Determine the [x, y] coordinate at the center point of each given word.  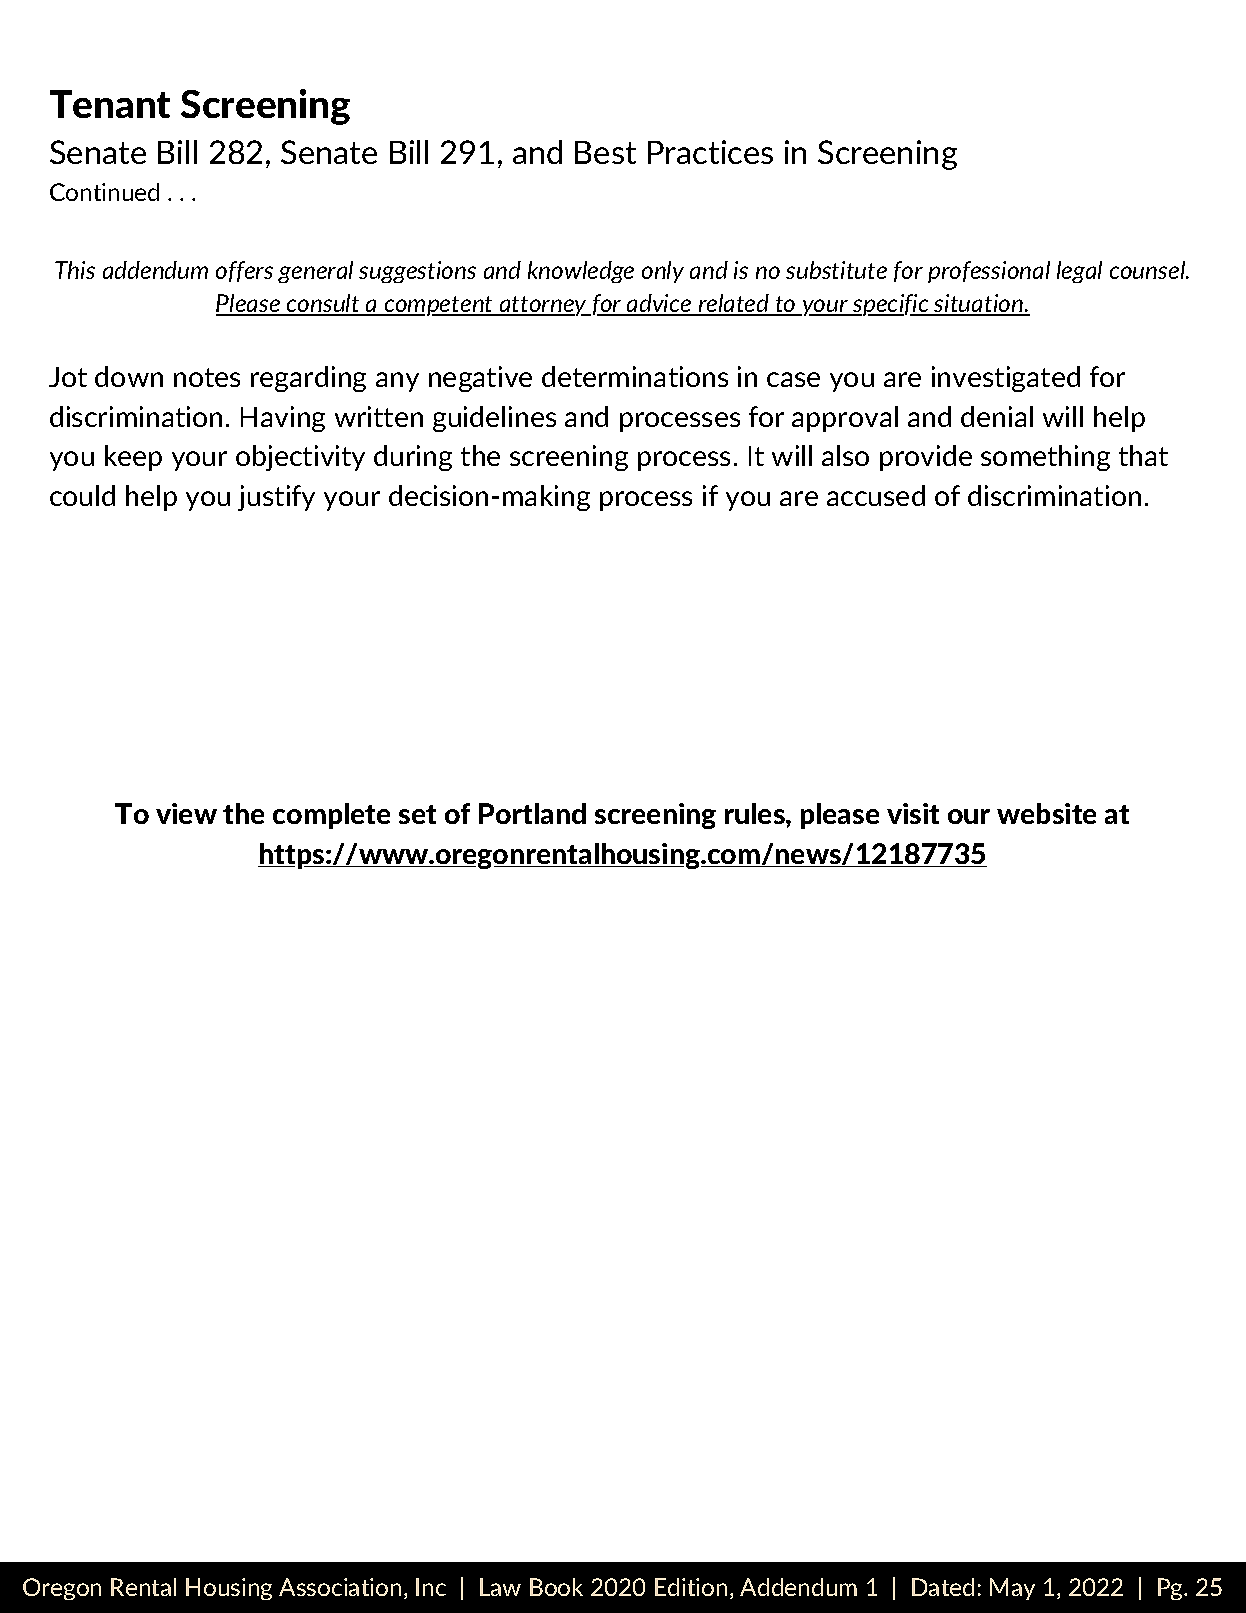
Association [340, 1587]
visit [913, 813]
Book [556, 1587]
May [1012, 1589]
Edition [691, 1587]
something [1045, 458]
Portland [532, 813]
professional [989, 272]
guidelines [494, 419]
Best [605, 152]
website [1046, 813]
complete [331, 816]
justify [276, 498]
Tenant [110, 104]
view [186, 813]
